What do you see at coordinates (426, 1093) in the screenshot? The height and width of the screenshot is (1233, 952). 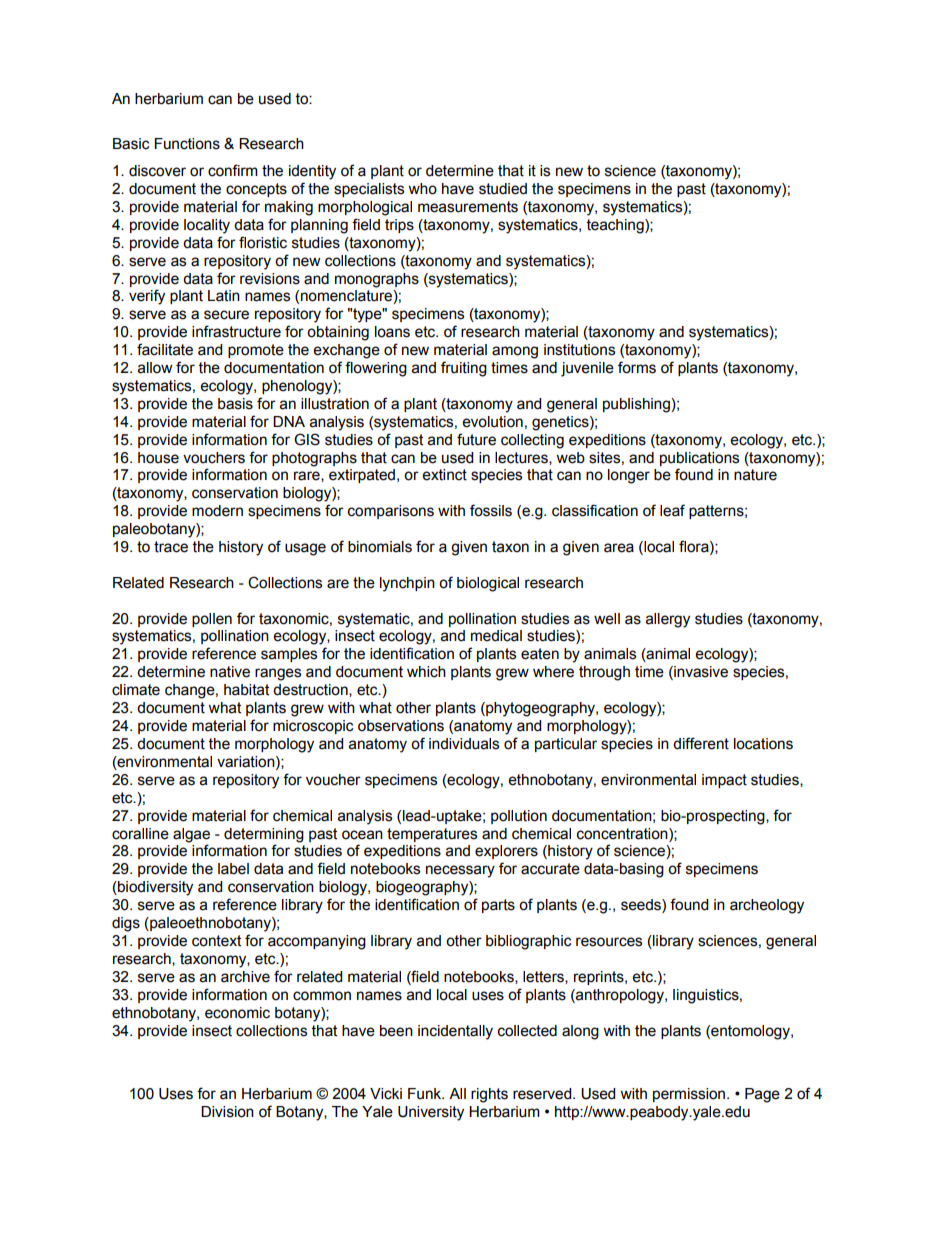 I see `Funk` at bounding box center [426, 1093].
